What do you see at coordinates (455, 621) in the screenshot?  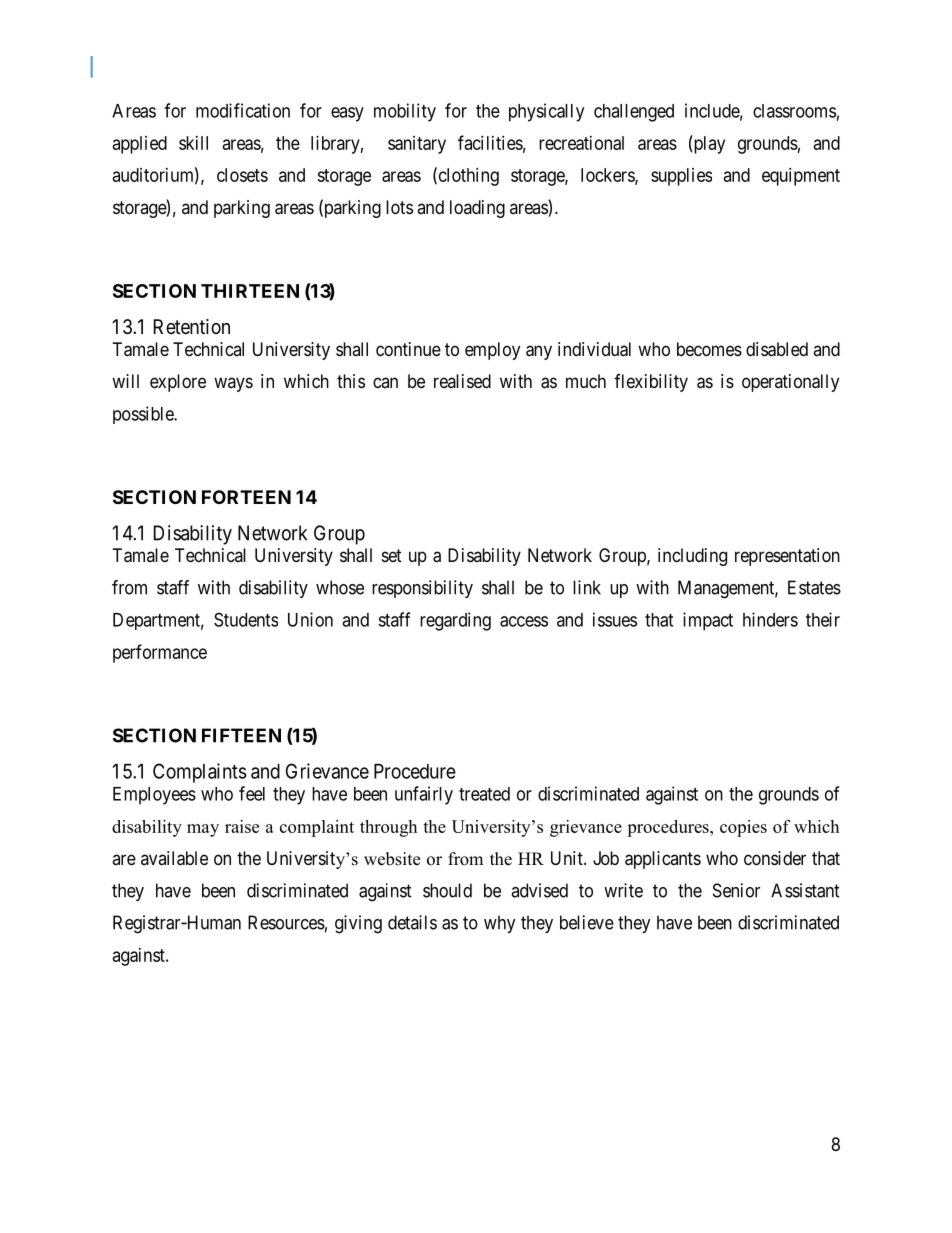 I see `regarding` at bounding box center [455, 621].
